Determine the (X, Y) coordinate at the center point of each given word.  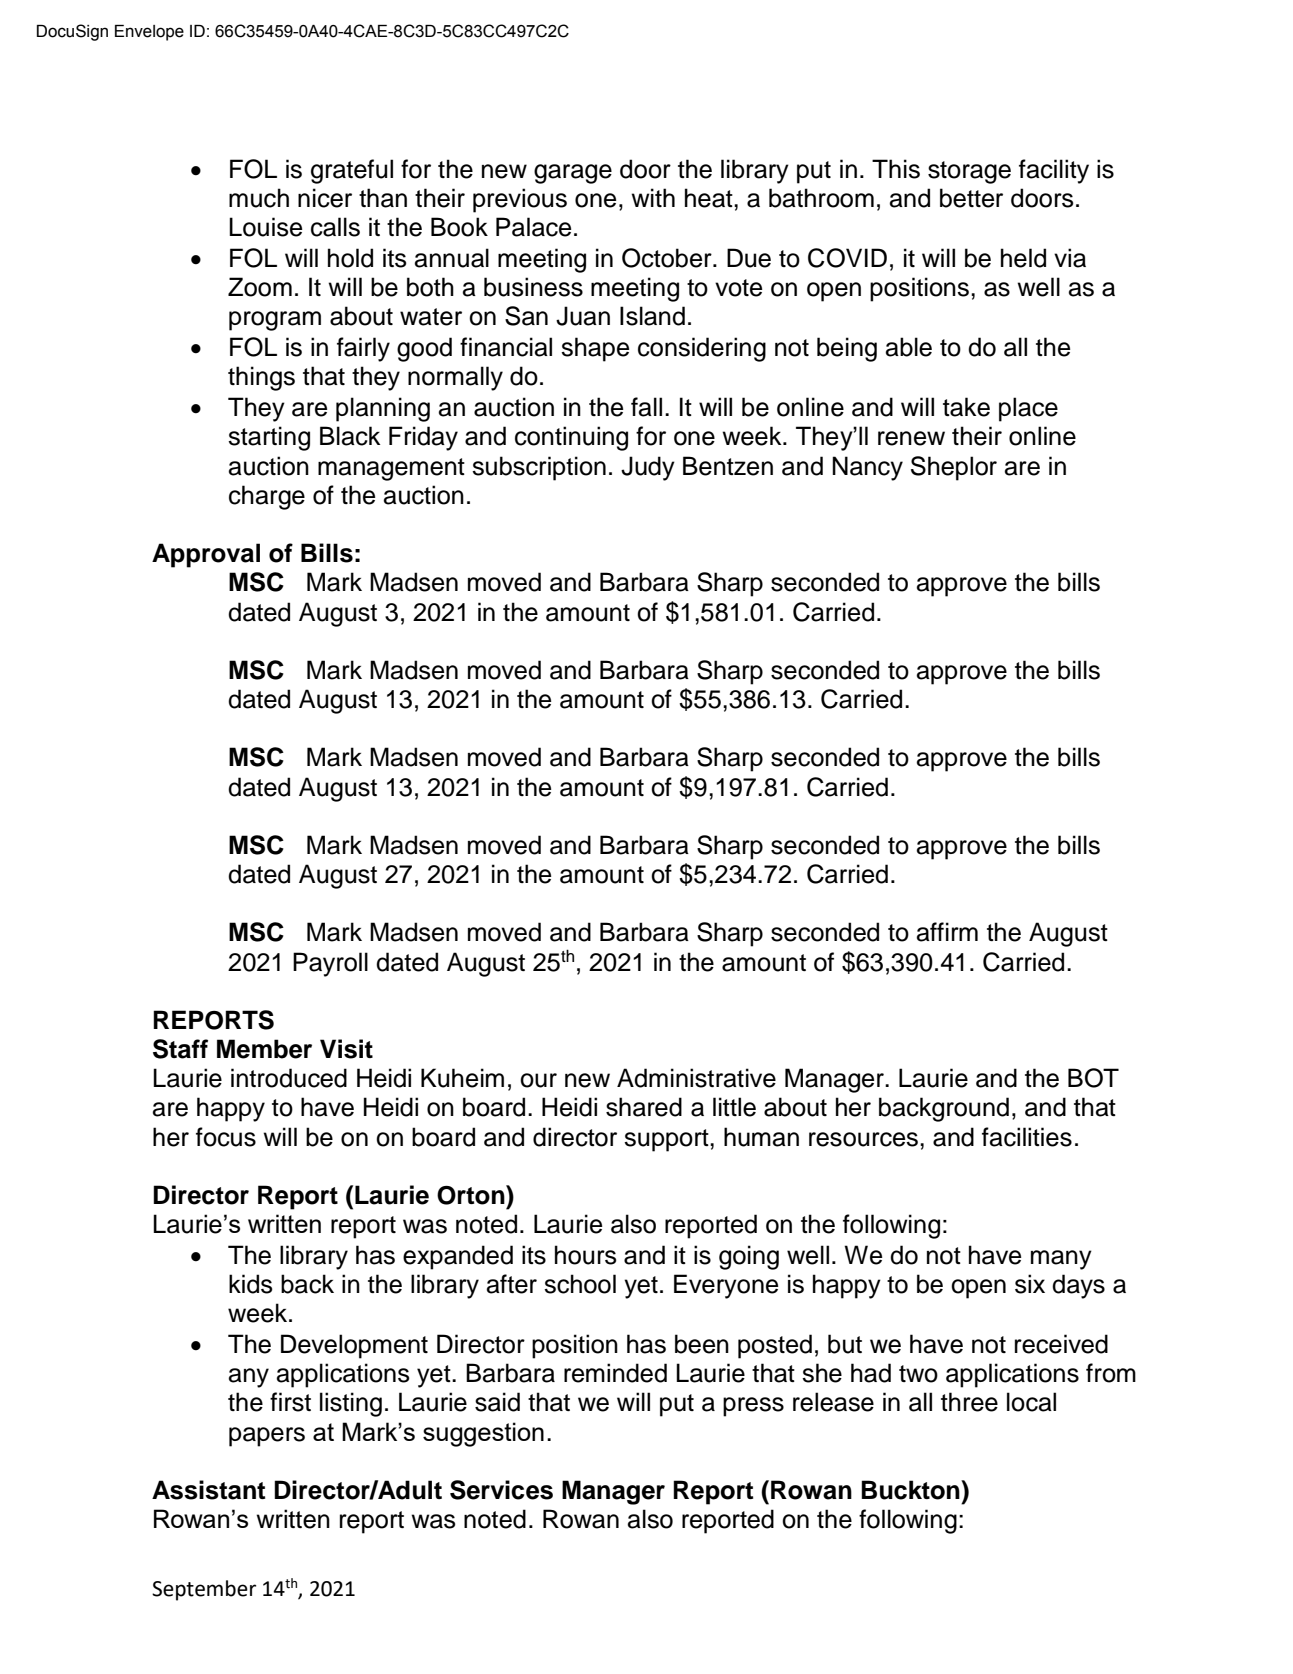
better (971, 198)
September (204, 1590)
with (653, 197)
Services (501, 1490)
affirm (947, 932)
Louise (265, 227)
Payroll (330, 964)
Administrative (696, 1078)
